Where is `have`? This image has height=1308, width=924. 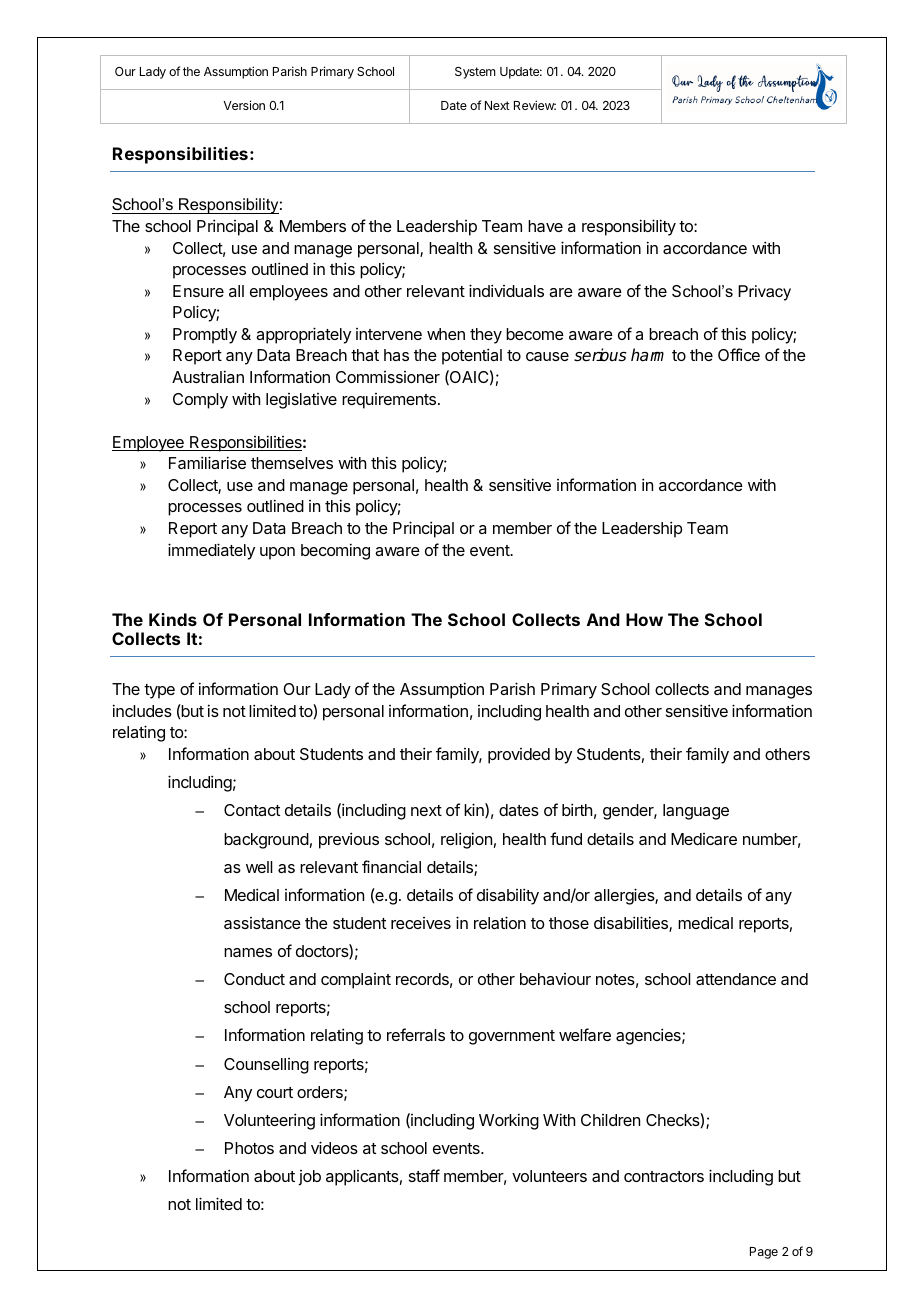
have is located at coordinates (545, 226).
